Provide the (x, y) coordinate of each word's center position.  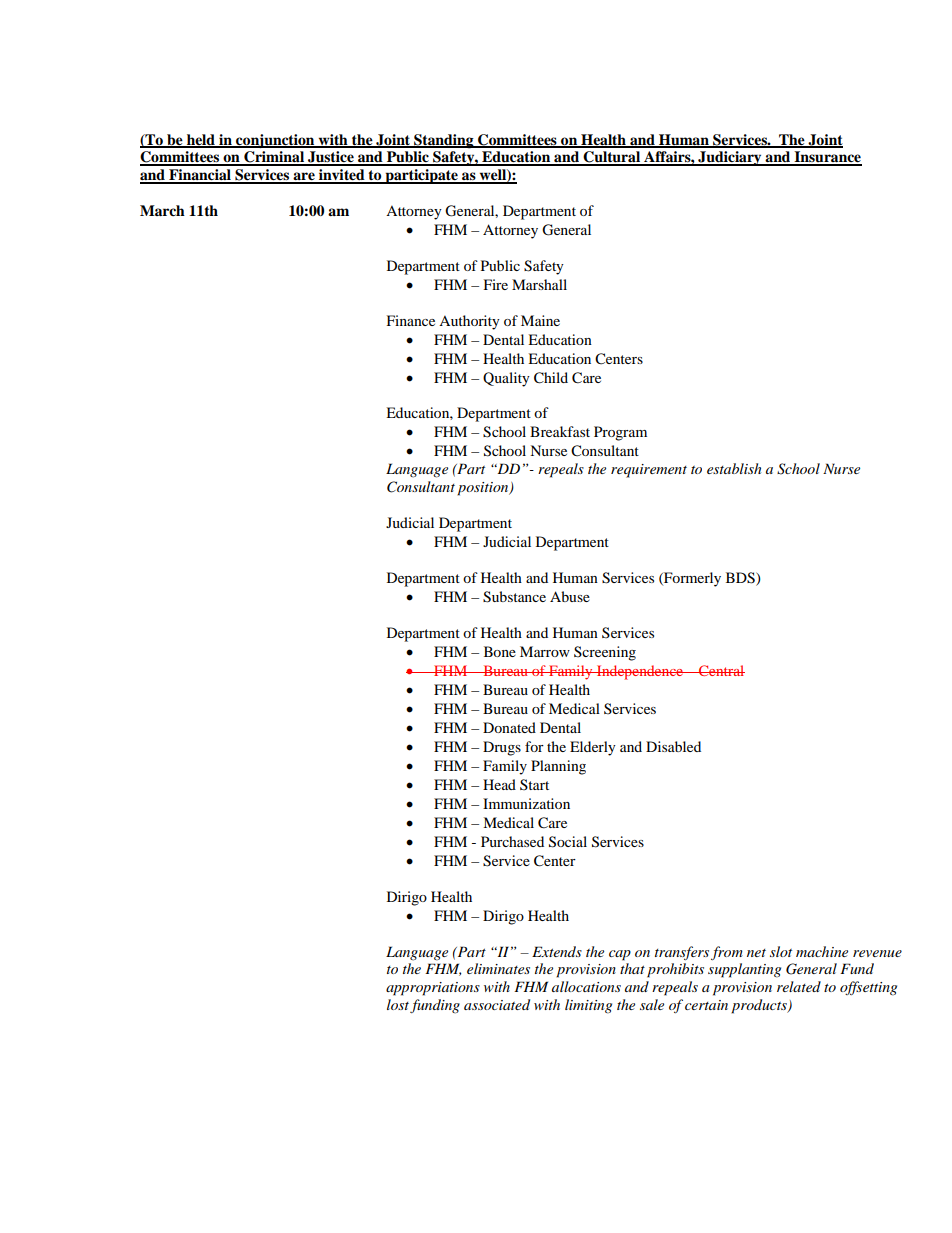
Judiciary (730, 158)
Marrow (545, 651)
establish (734, 468)
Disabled (673, 746)
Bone (500, 651)
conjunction (275, 141)
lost (398, 1004)
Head (499, 784)
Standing (444, 141)
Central (721, 670)
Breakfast (560, 431)
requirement (649, 471)
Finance (411, 320)
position (484, 489)
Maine (540, 320)
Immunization (526, 803)
